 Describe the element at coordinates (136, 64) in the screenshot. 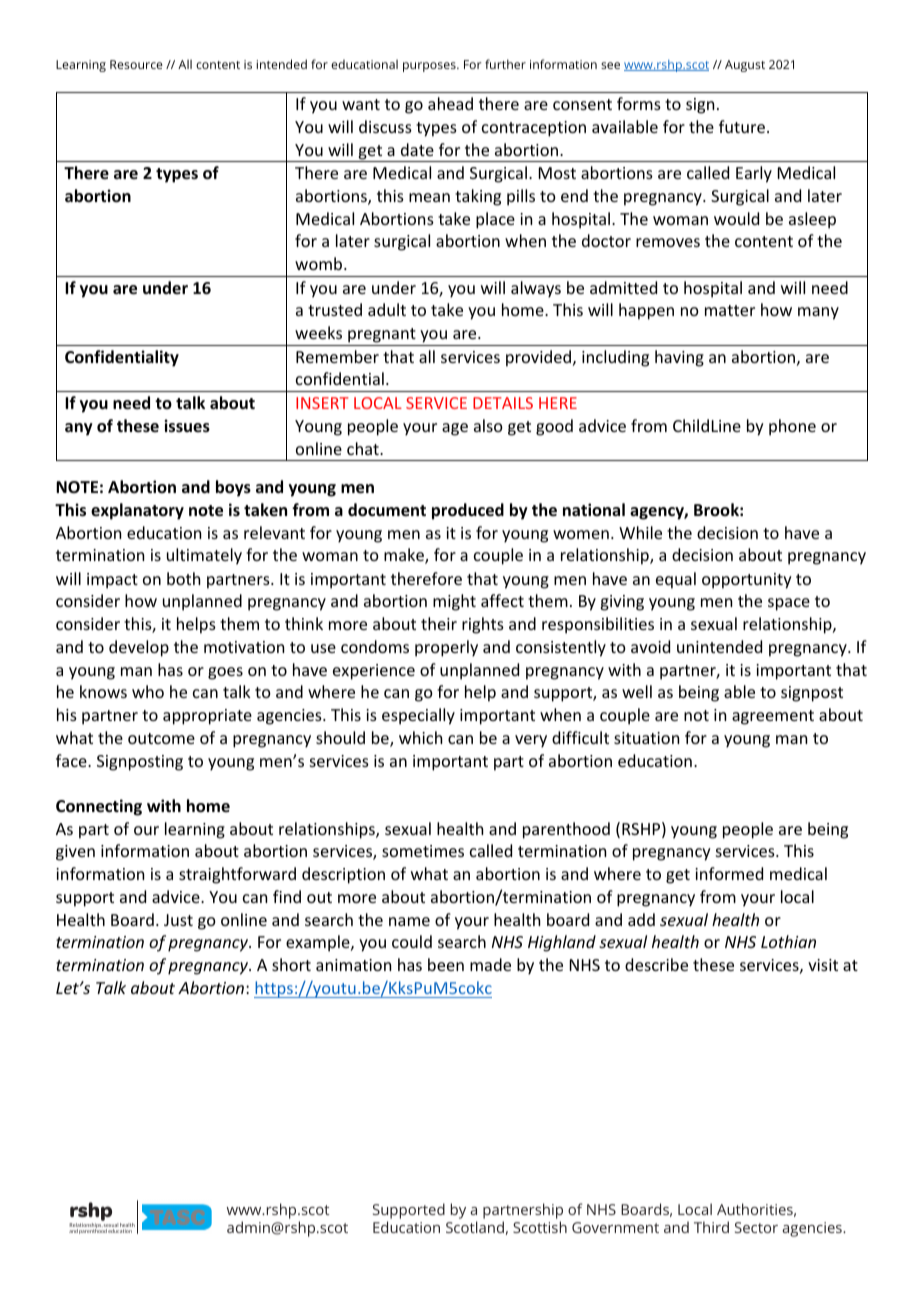

I see `Resource` at that location.
